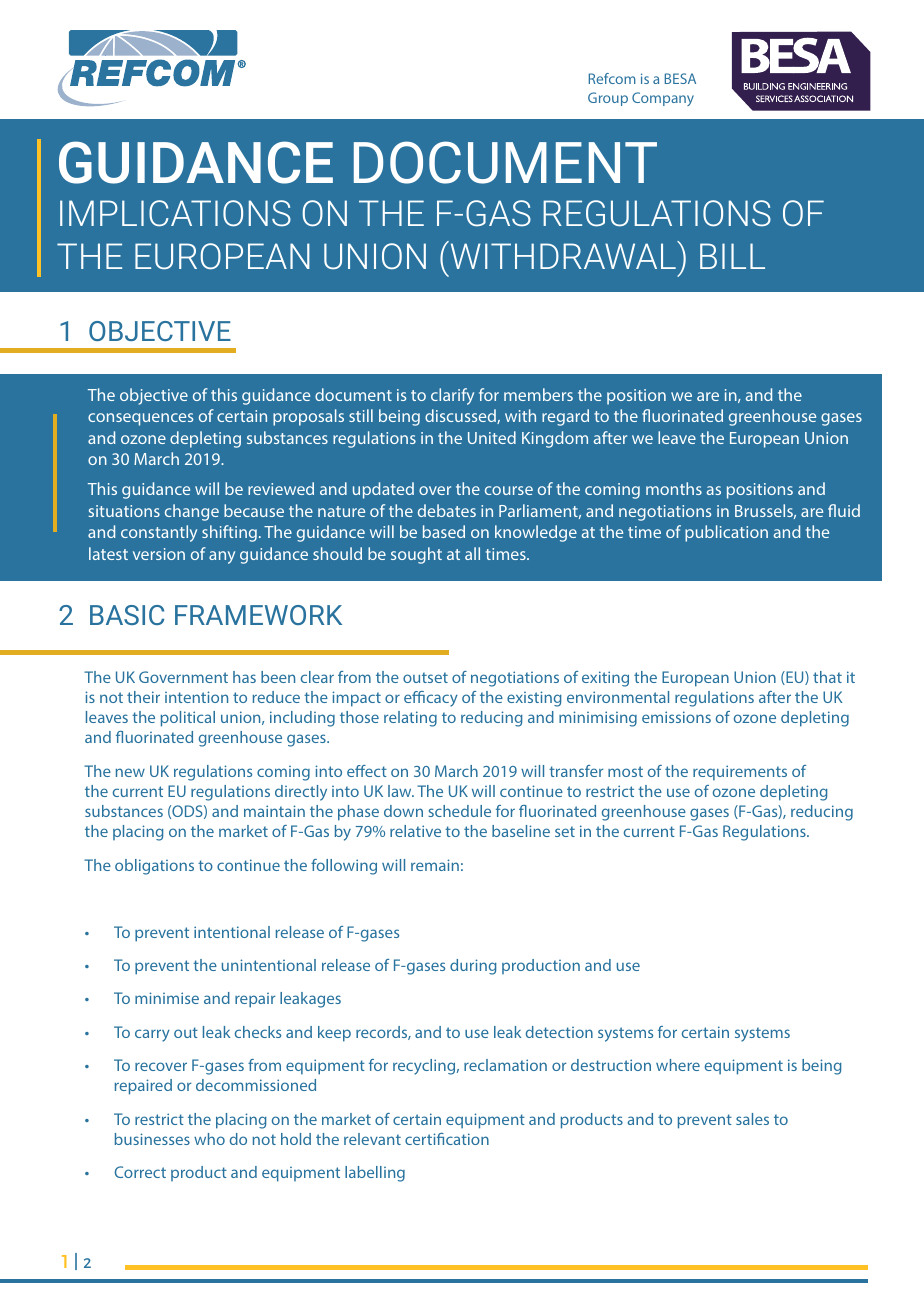 This screenshot has height=1308, width=924. What do you see at coordinates (732, 256) in the screenshot?
I see `BILL` at bounding box center [732, 256].
